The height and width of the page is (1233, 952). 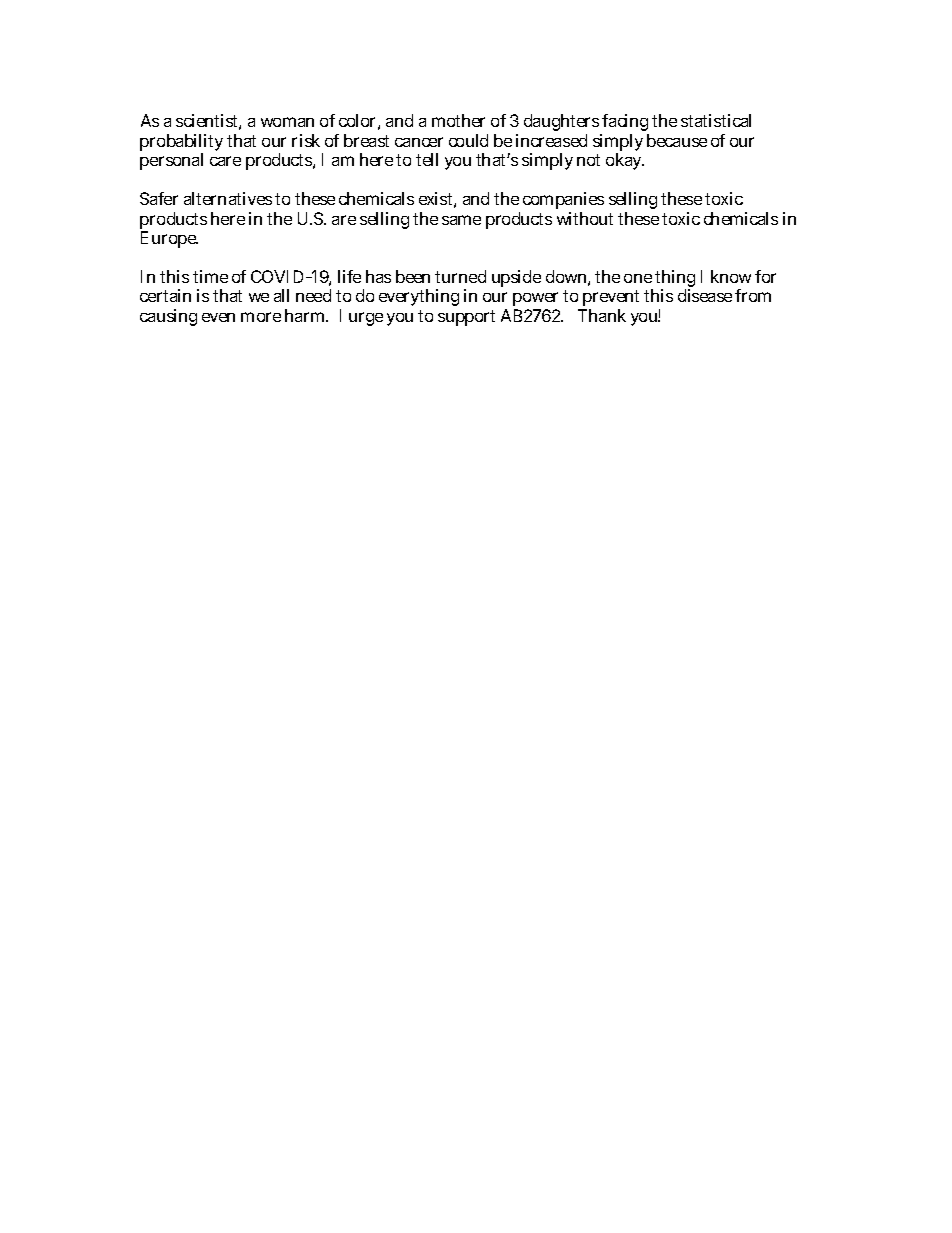 What do you see at coordinates (466, 318) in the page?
I see `support` at bounding box center [466, 318].
